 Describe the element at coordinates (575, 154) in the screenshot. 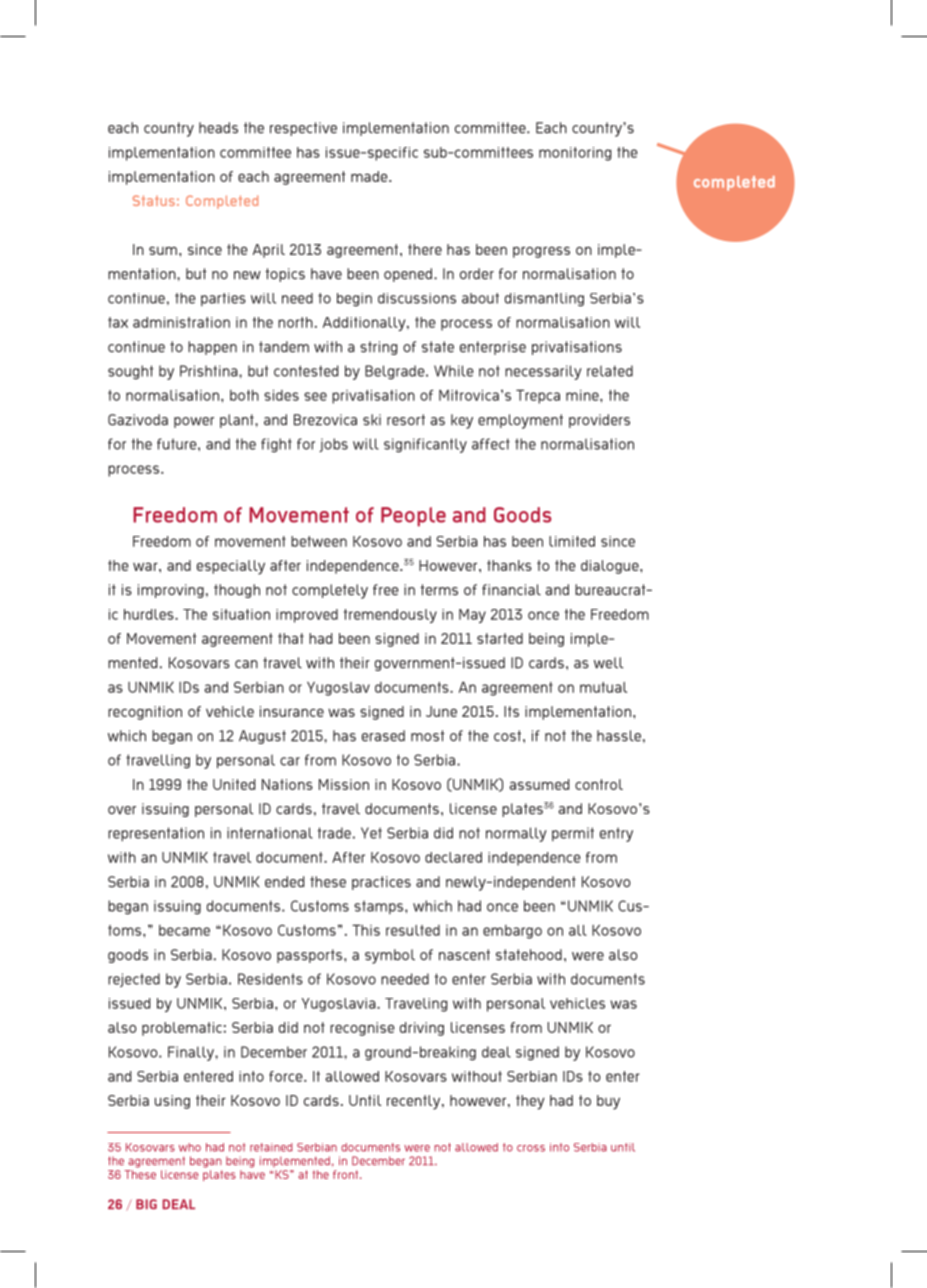

I see `monitoring` at that location.
